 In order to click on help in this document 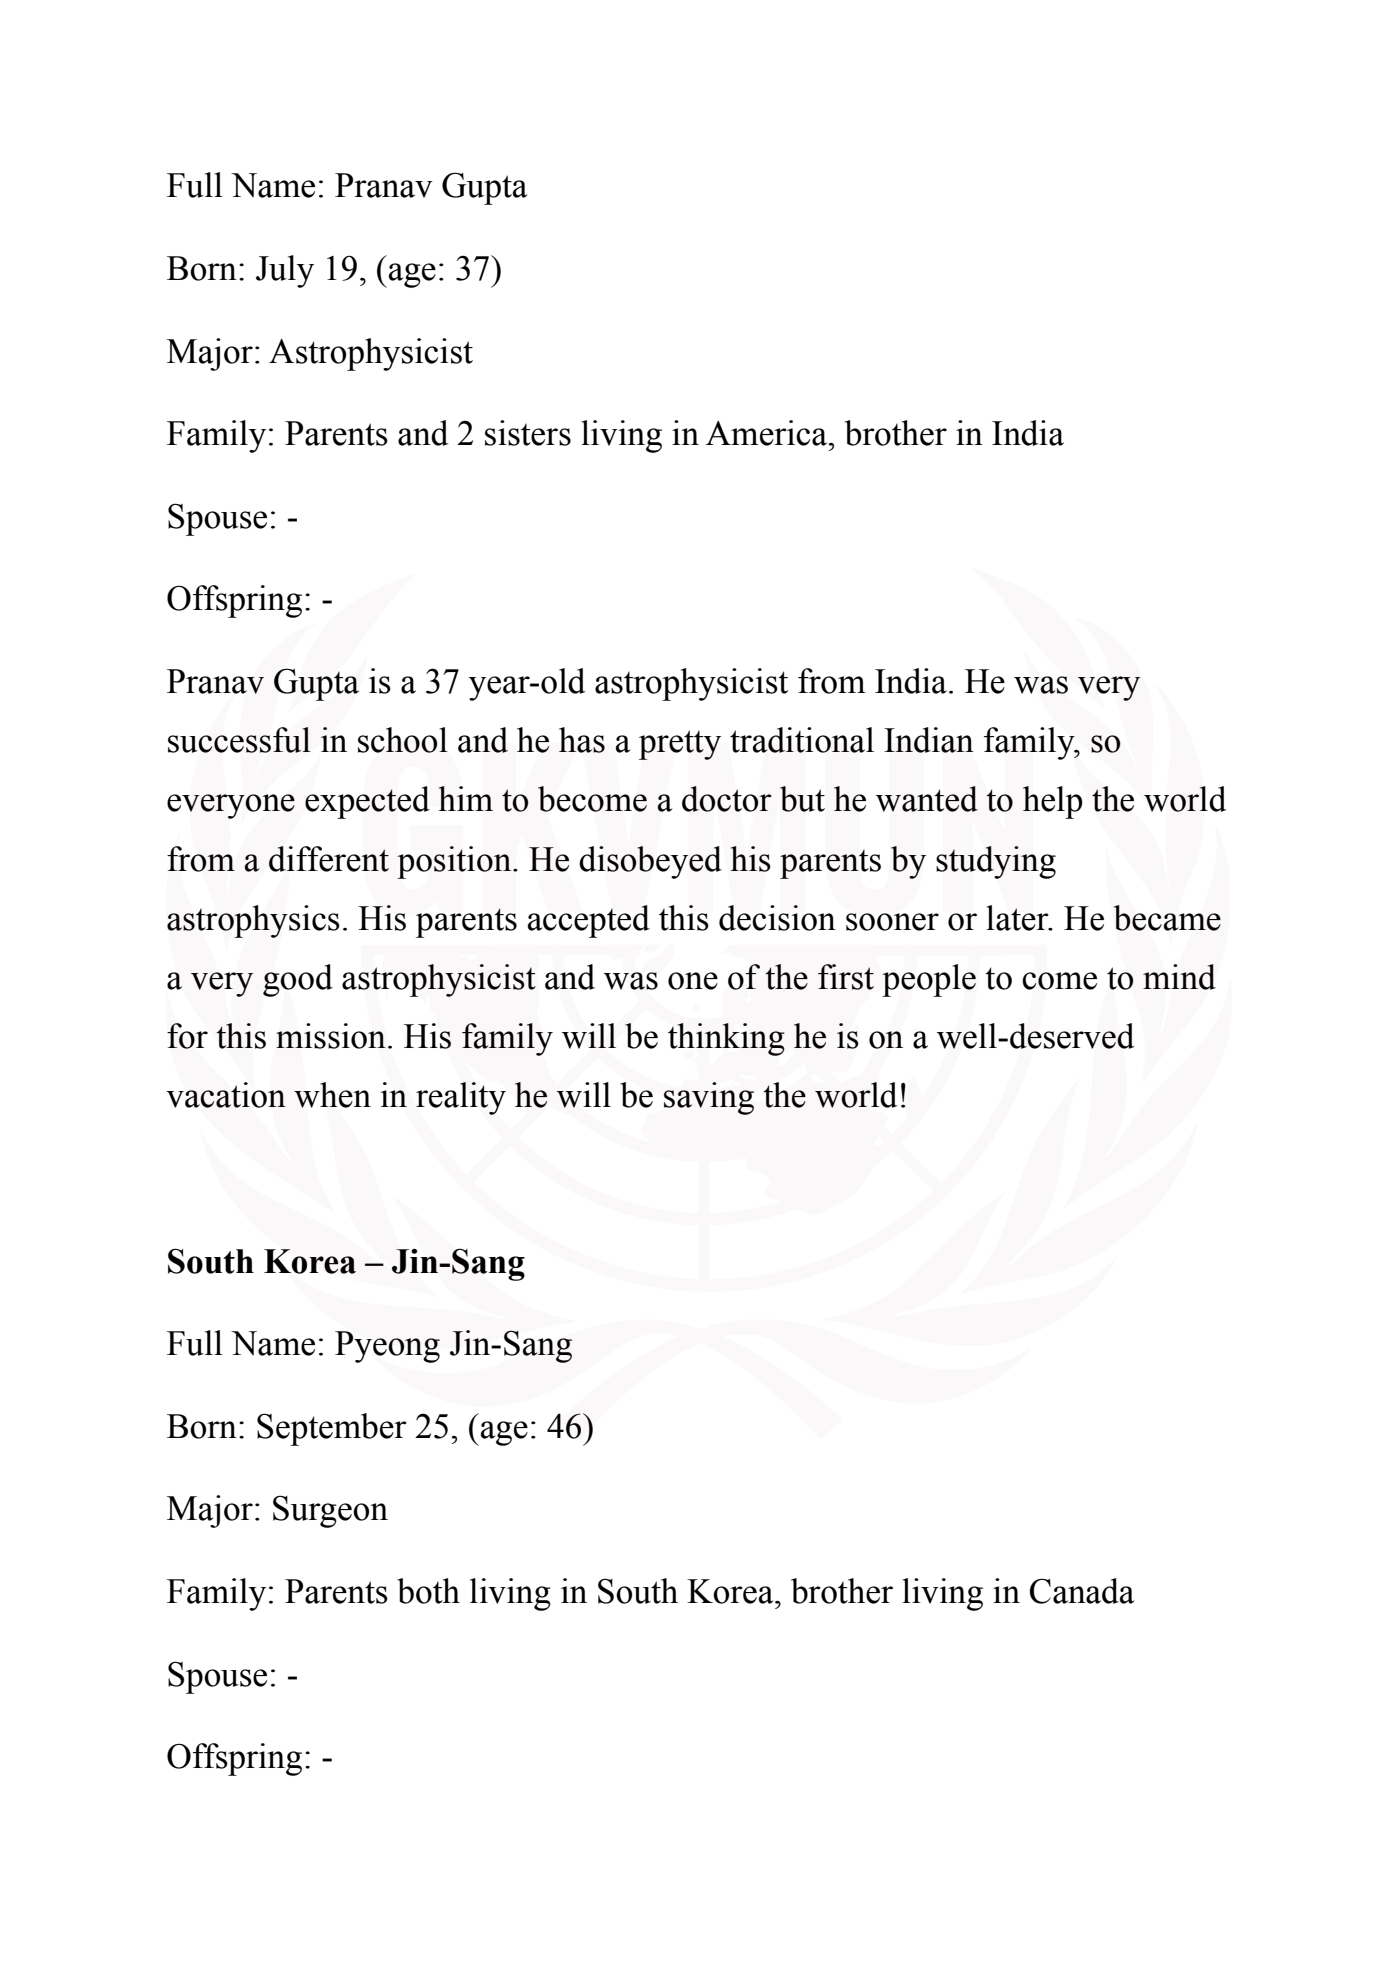, I will do `click(1053, 802)`.
